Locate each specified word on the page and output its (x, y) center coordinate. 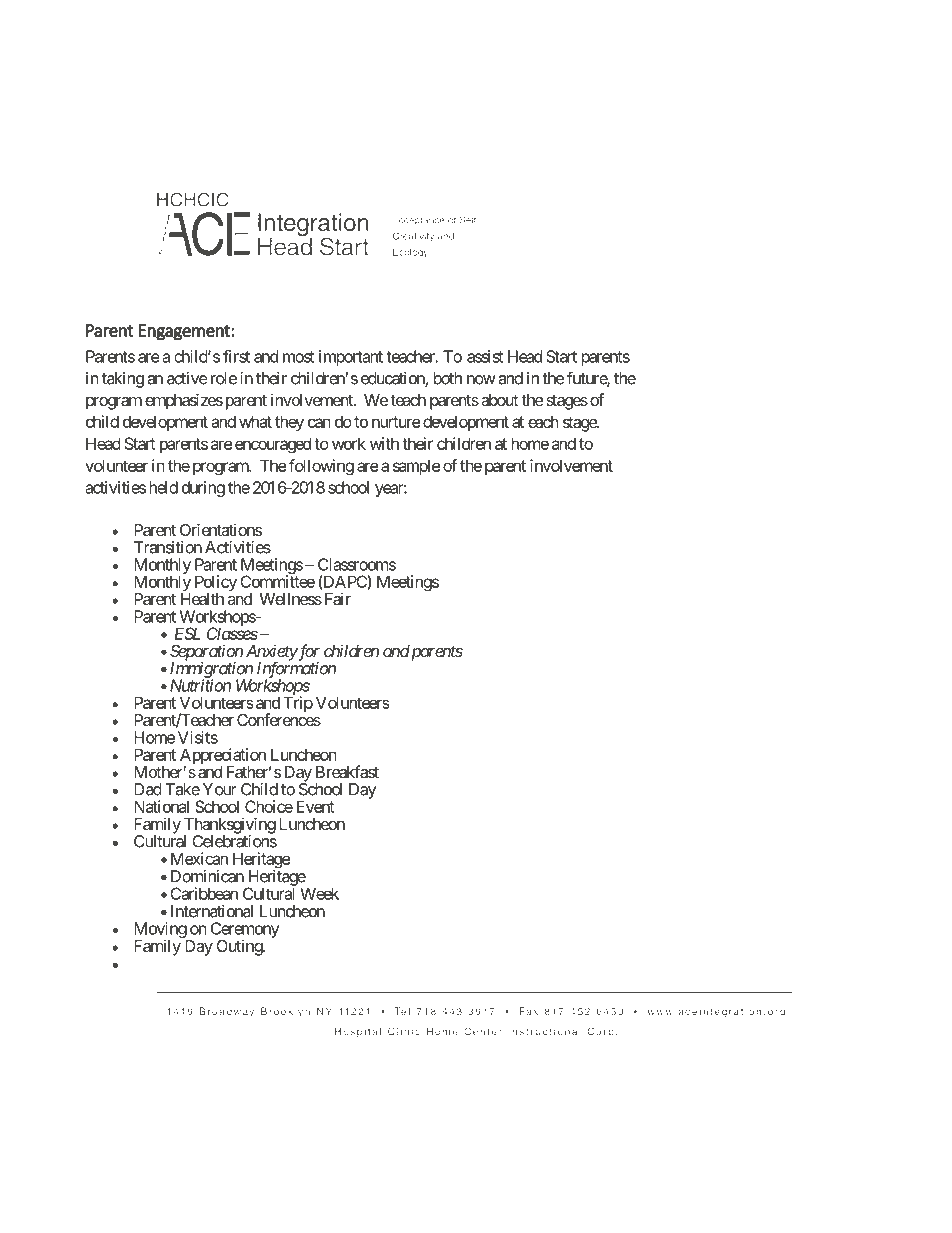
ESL (188, 633)
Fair (336, 598)
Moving (161, 931)
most (298, 357)
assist (485, 356)
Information (296, 670)
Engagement (185, 332)
